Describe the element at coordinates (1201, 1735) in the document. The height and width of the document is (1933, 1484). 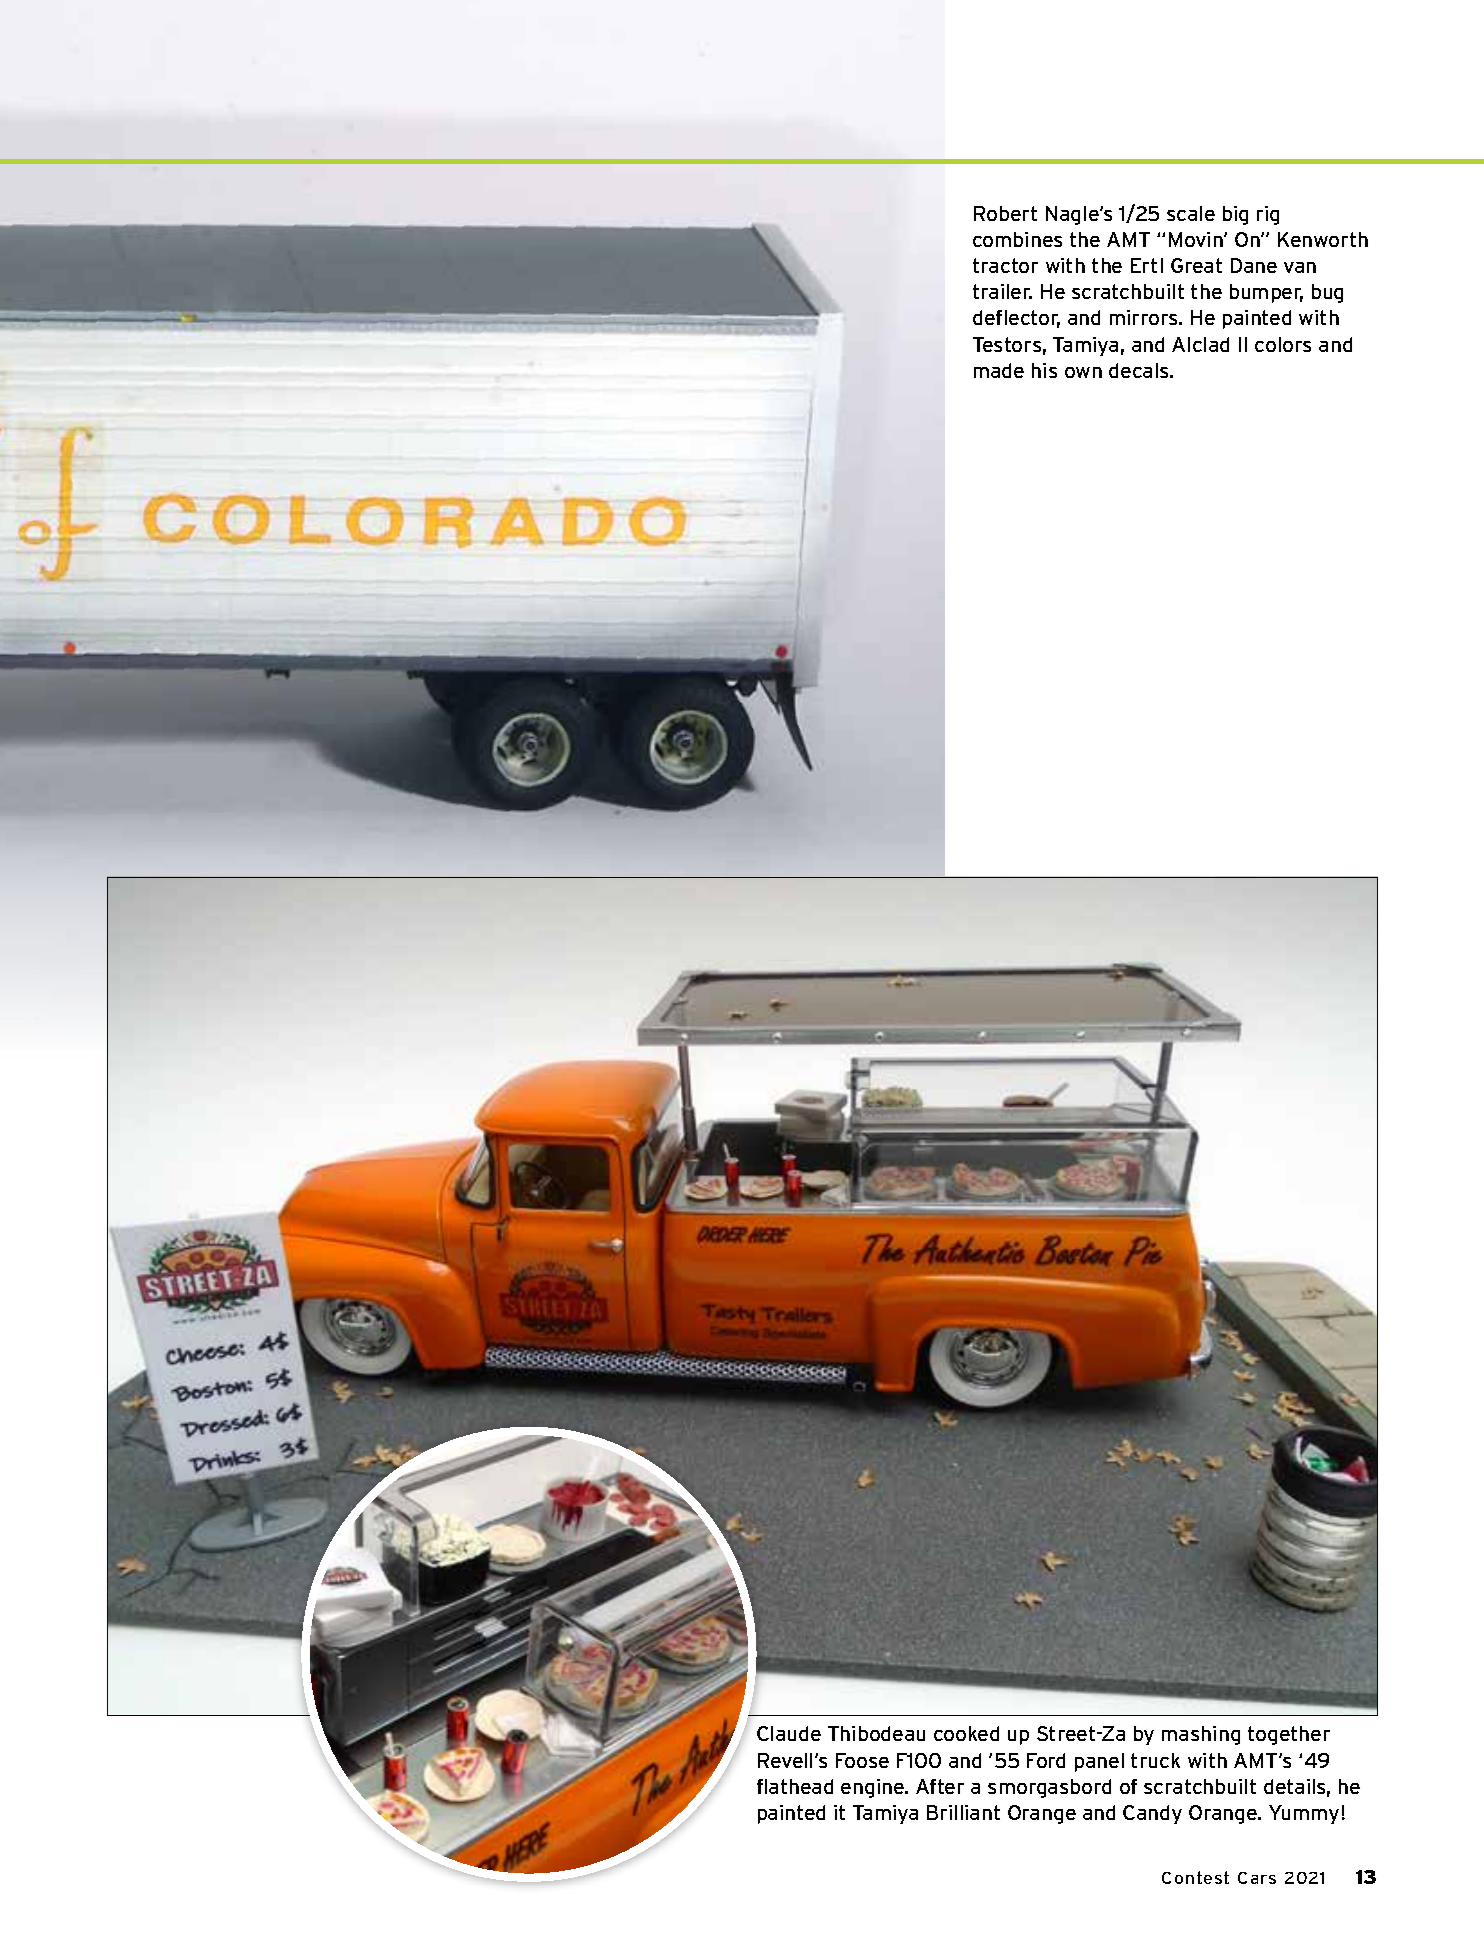
I see `mashing` at that location.
